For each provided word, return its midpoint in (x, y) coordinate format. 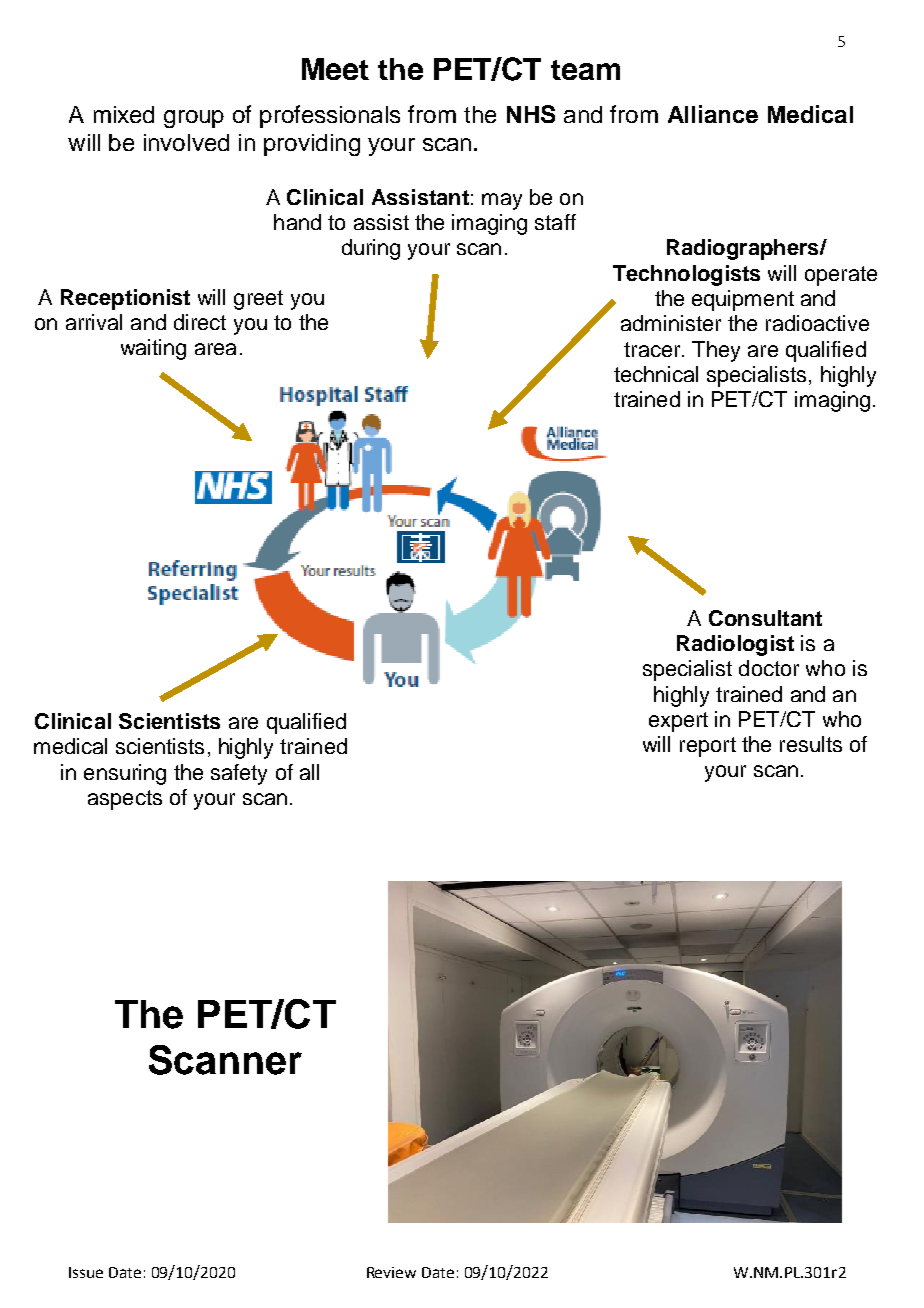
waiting (153, 349)
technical (656, 374)
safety (239, 774)
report (708, 747)
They (716, 351)
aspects (125, 800)
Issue (86, 1272)
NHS (531, 114)
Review (391, 1272)
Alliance (713, 114)
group (194, 119)
